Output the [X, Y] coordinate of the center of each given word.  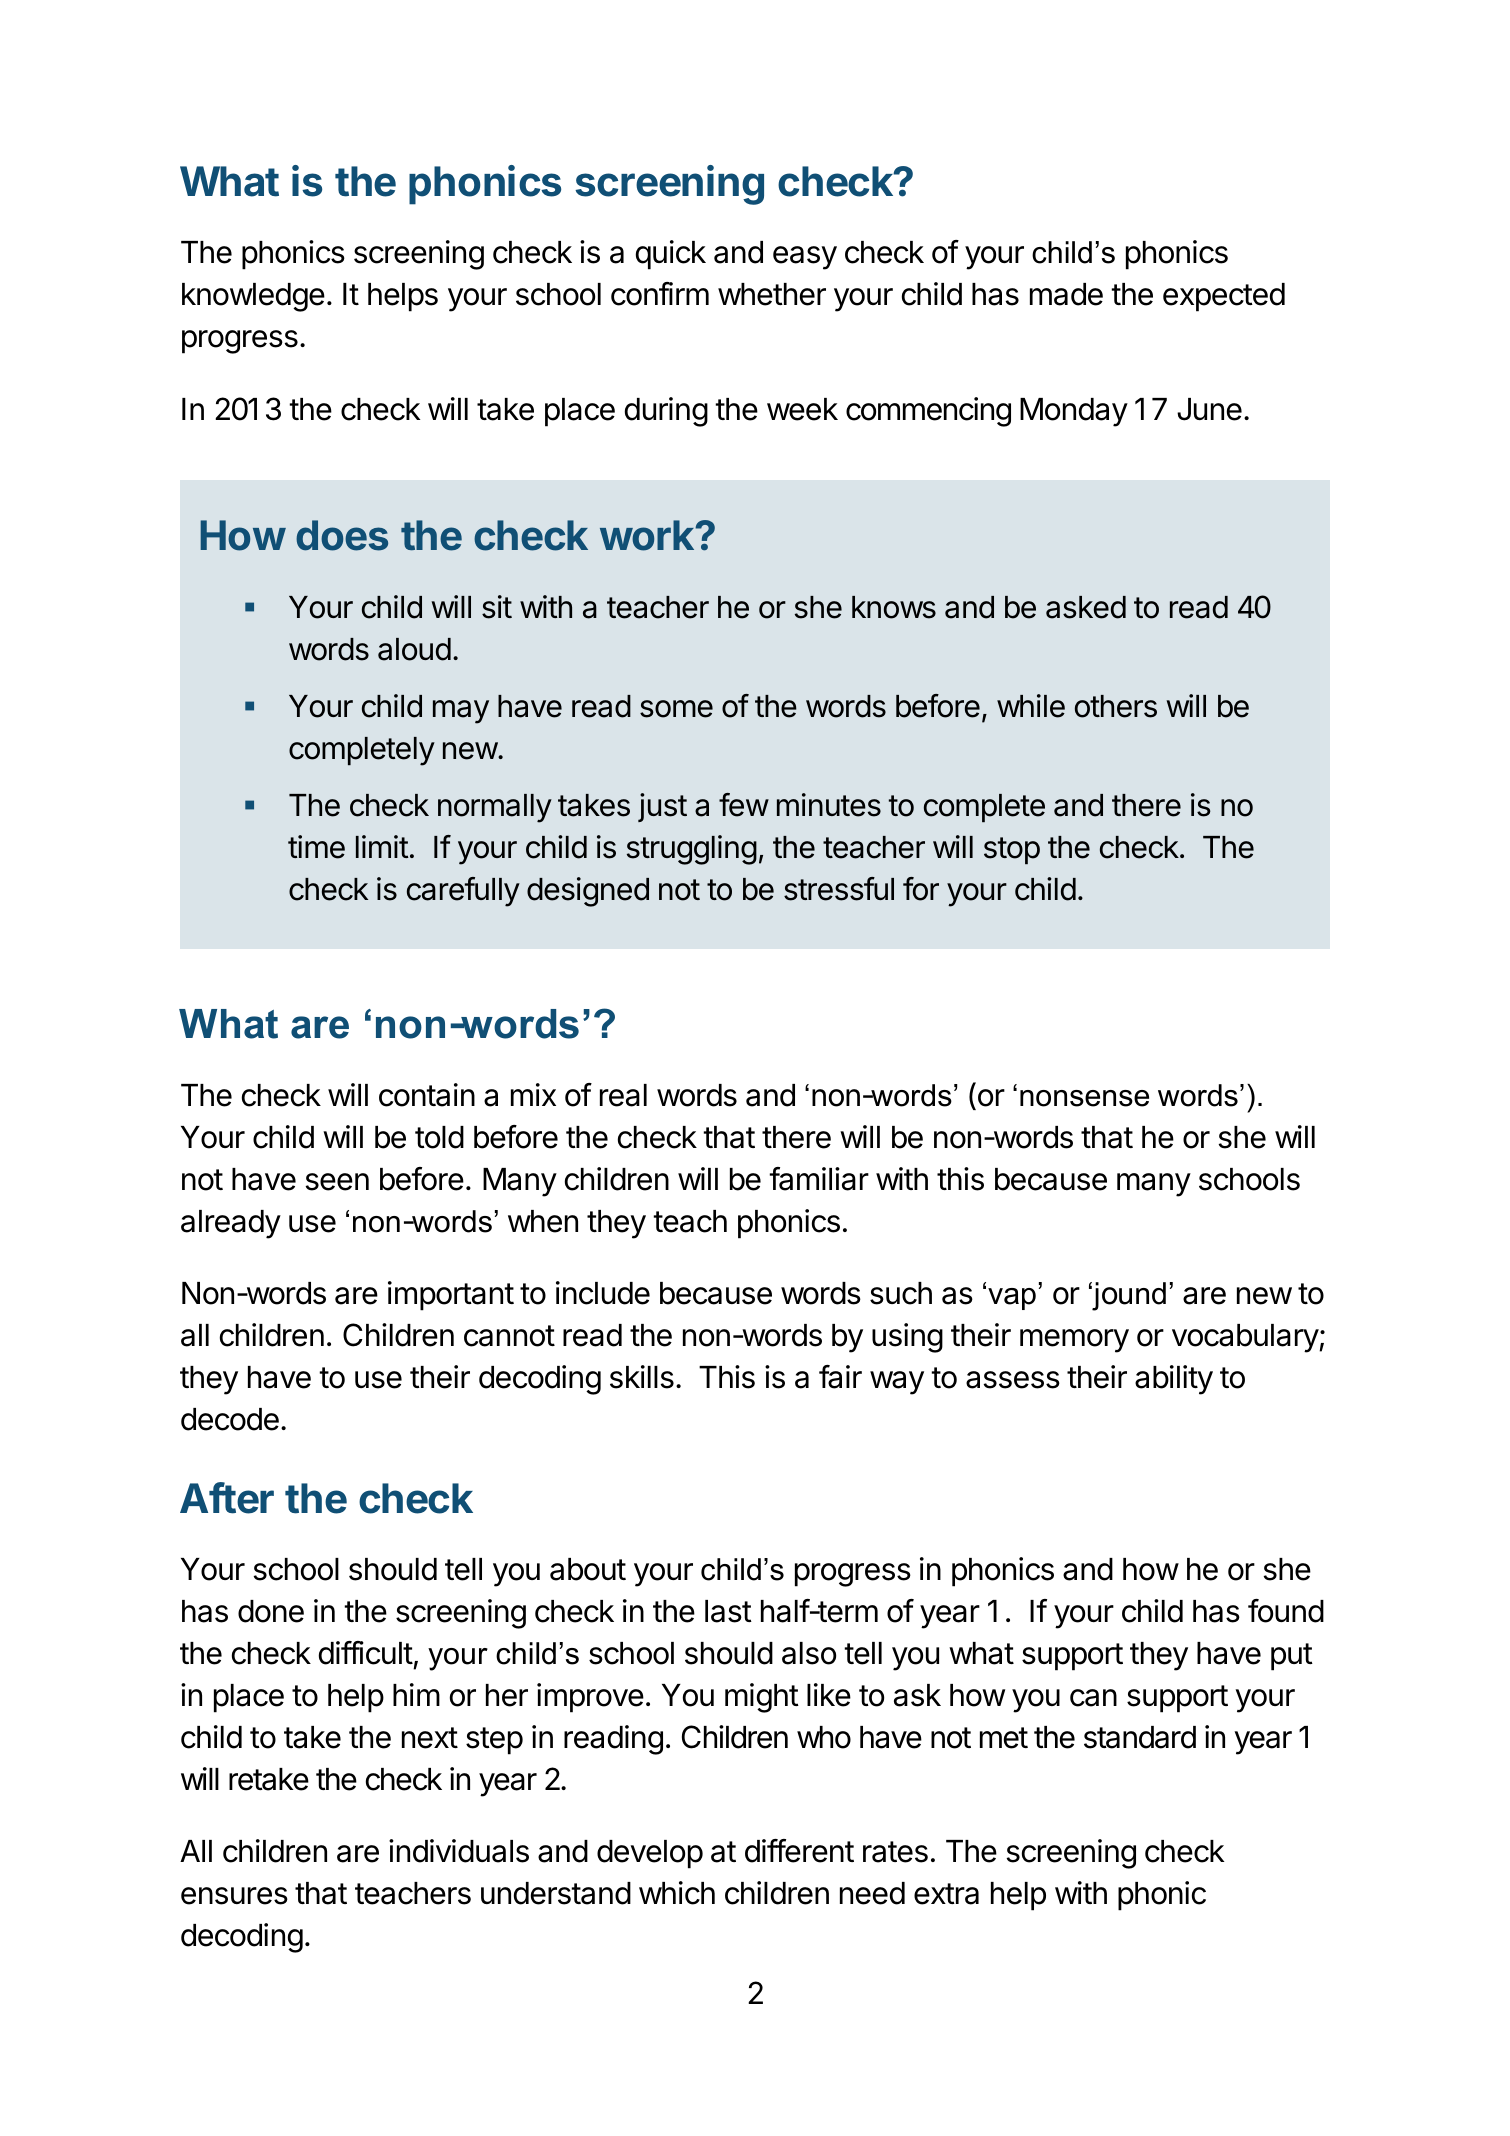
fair [840, 1377]
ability [1174, 1380]
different [799, 1851]
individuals [459, 1851]
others [1116, 706]
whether [772, 294]
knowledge [253, 297]
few [744, 805]
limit [382, 846]
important [451, 1296]
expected [1224, 297]
